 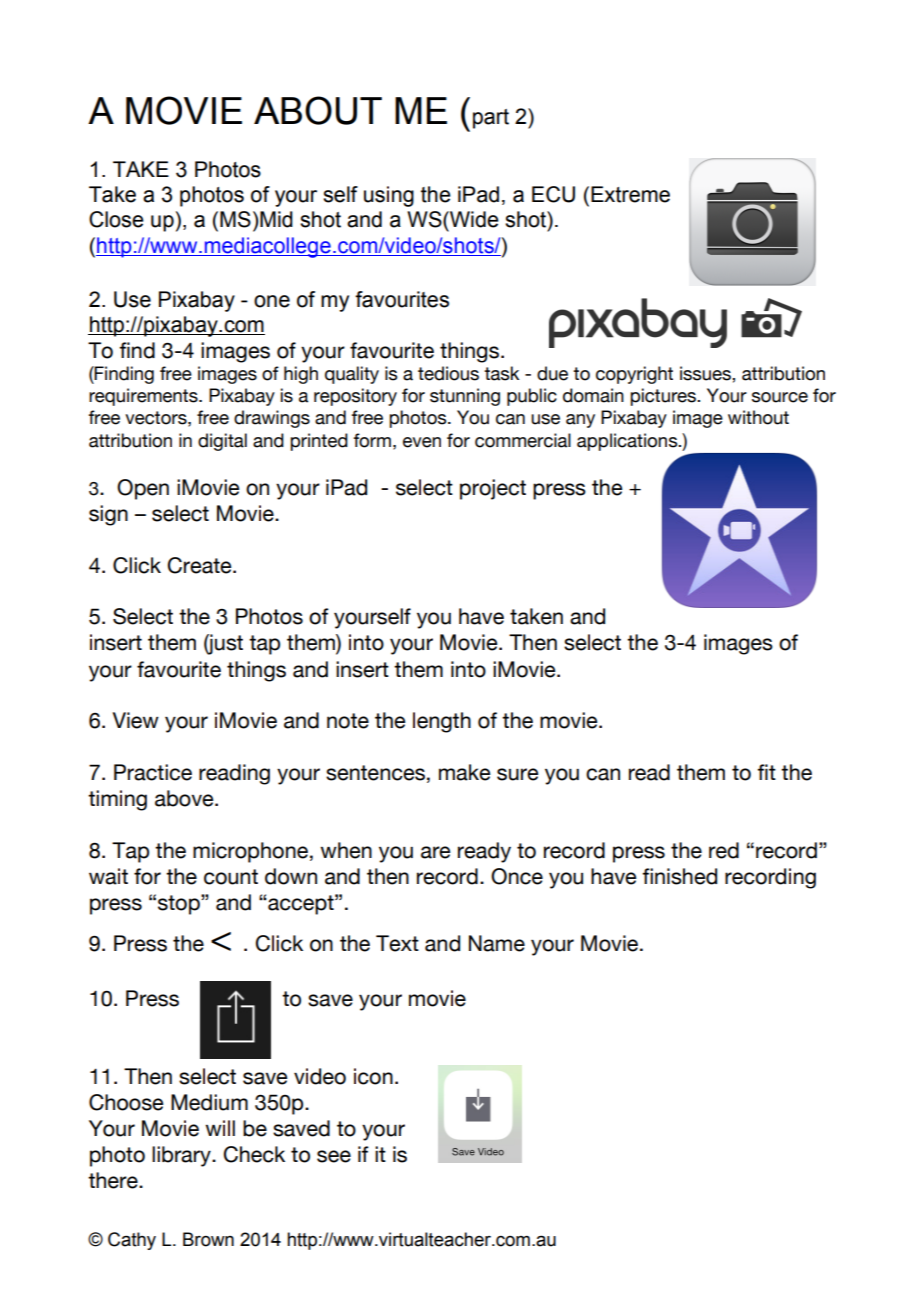 What do you see at coordinates (767, 772) in the document?
I see `fit` at bounding box center [767, 772].
